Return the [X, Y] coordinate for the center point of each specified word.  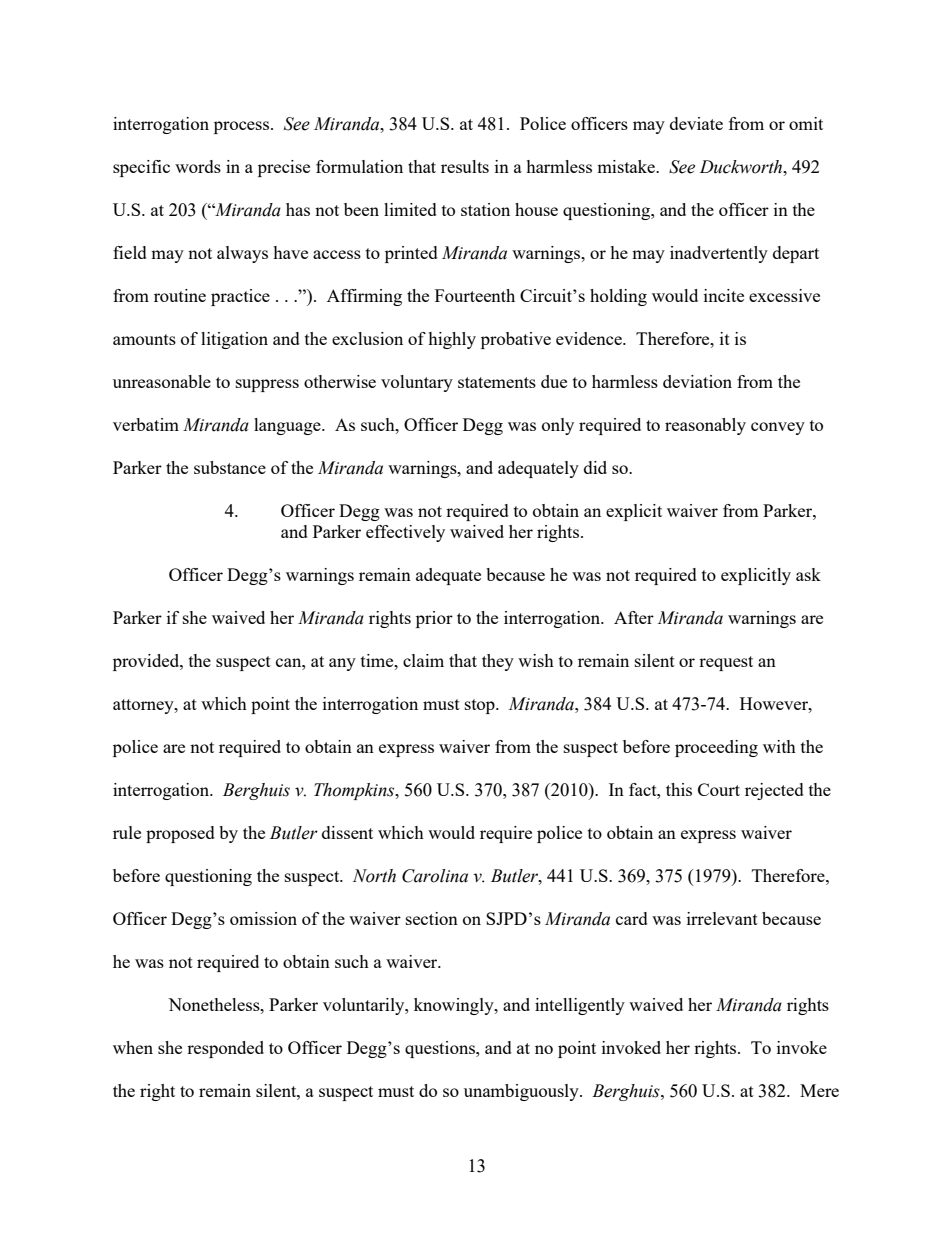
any [342, 664]
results [465, 166]
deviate [696, 123]
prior [434, 619]
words [198, 166]
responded [225, 1049]
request [726, 663]
